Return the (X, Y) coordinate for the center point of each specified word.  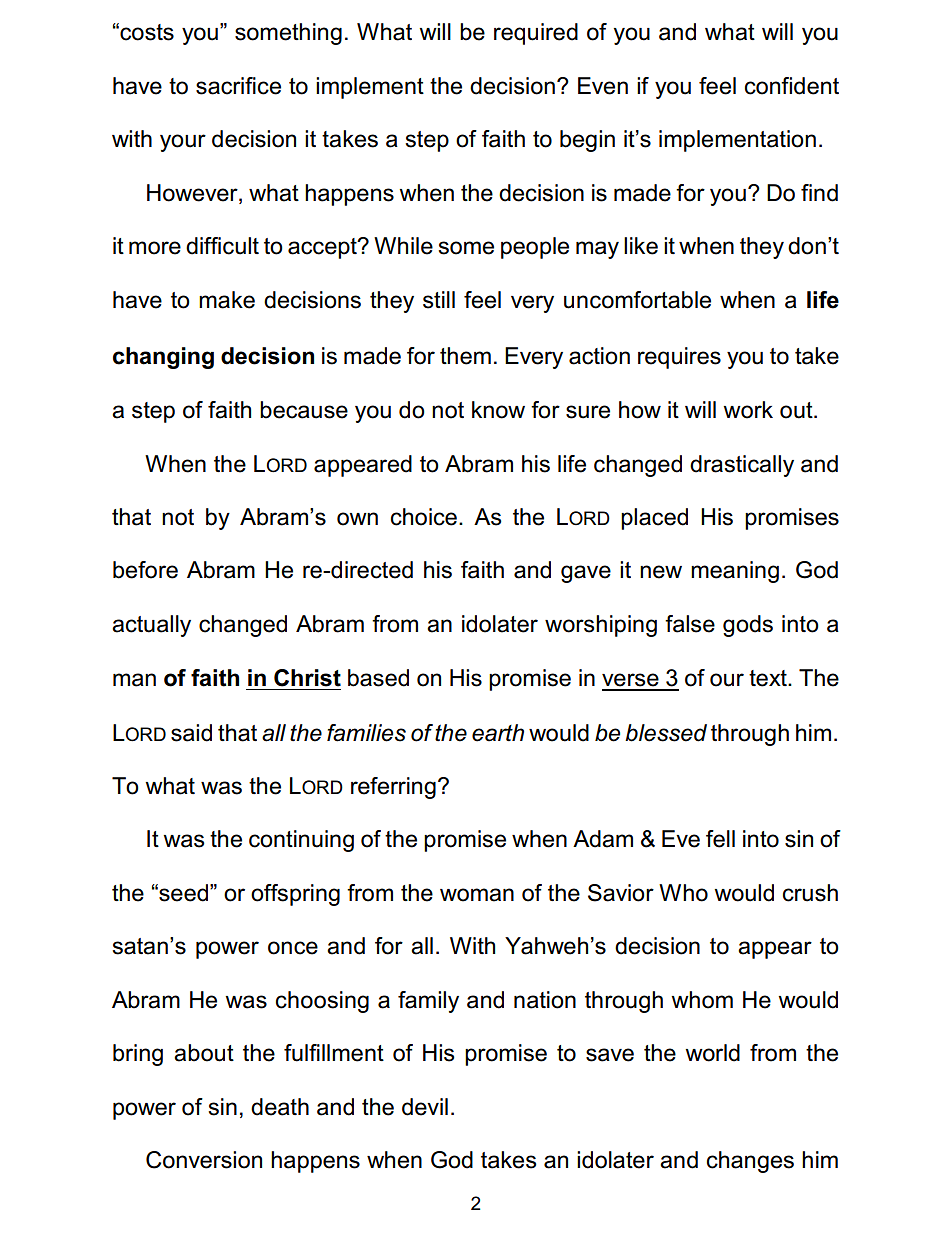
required (536, 34)
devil (425, 1107)
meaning (735, 572)
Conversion (204, 1160)
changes (750, 1162)
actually (151, 626)
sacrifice (238, 86)
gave (586, 574)
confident (792, 86)
